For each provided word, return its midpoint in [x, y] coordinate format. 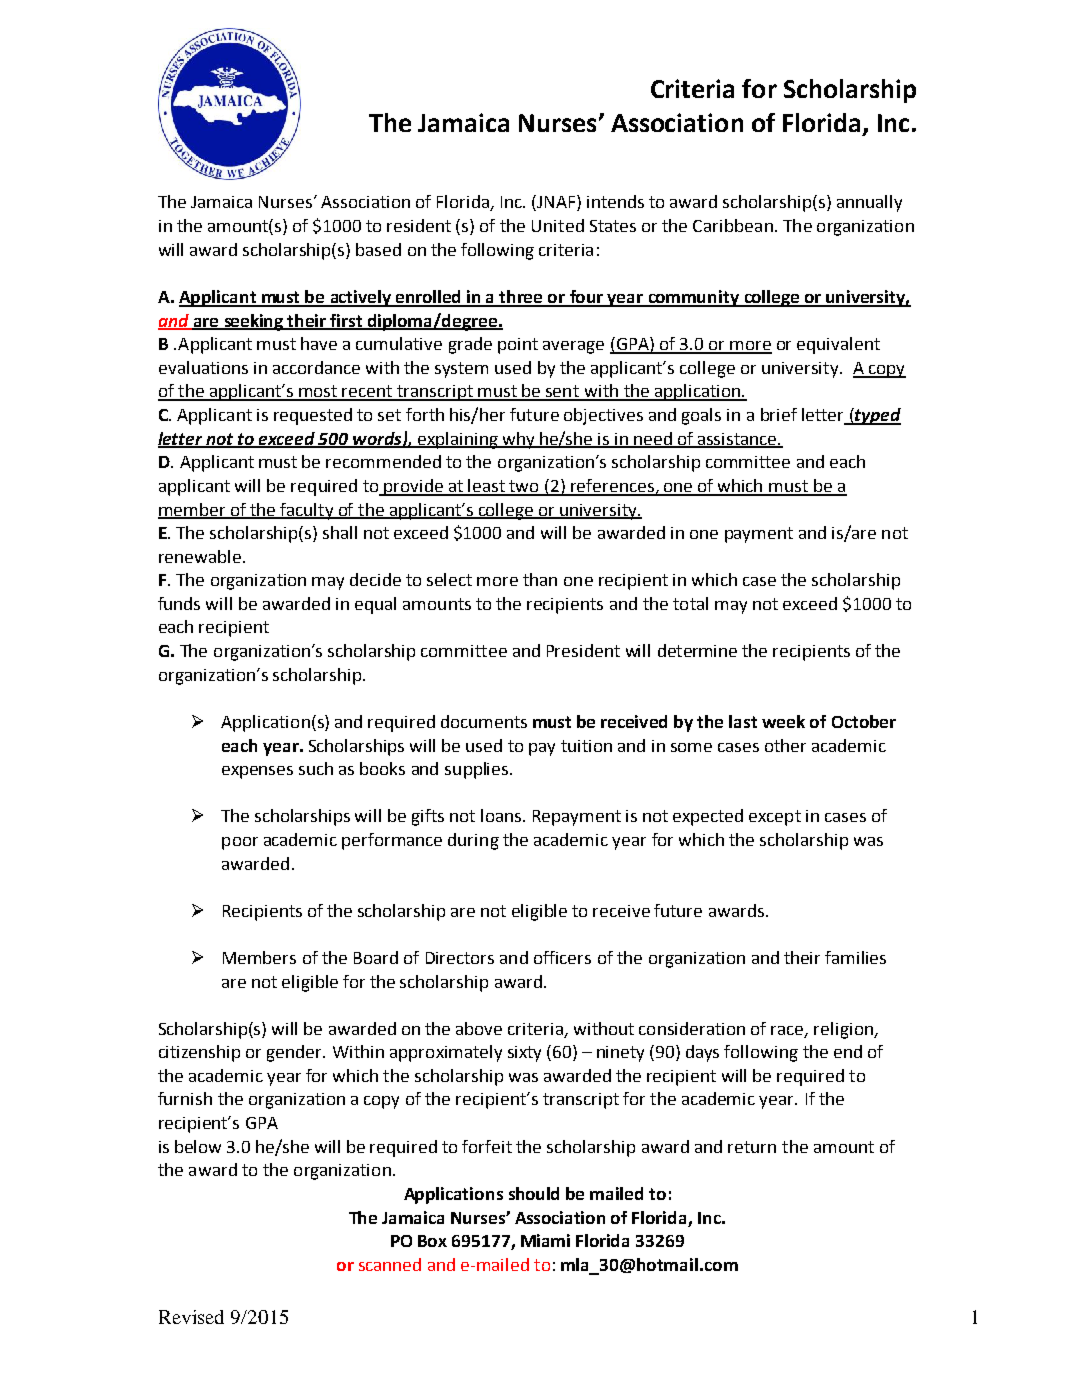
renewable [201, 556]
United [558, 225]
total [690, 603]
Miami [545, 1240]
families [855, 957]
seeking [254, 322]
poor [240, 843]
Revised [191, 1317]
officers [562, 957]
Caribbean [733, 225]
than [540, 579]
